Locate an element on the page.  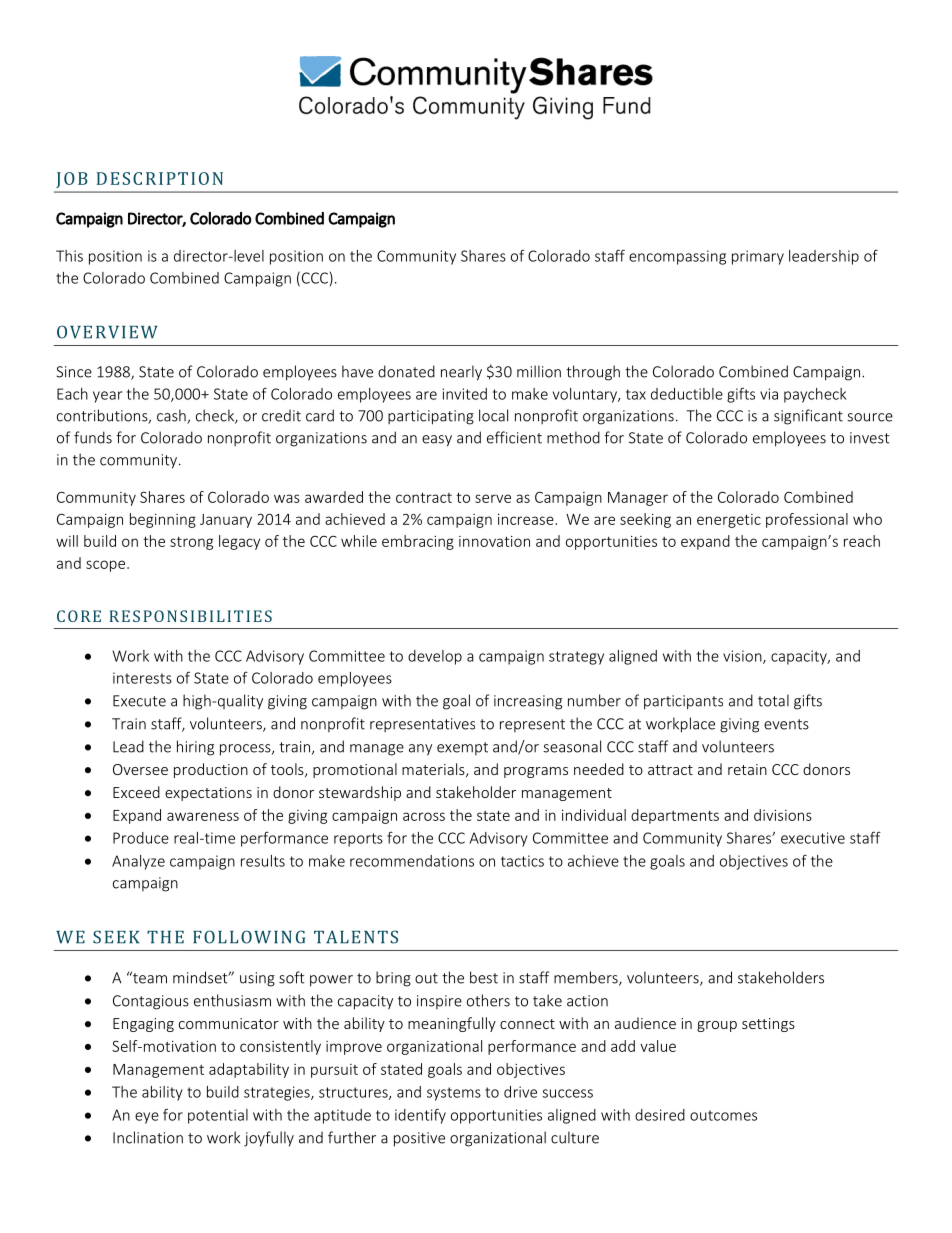
innovation is located at coordinates (494, 541).
